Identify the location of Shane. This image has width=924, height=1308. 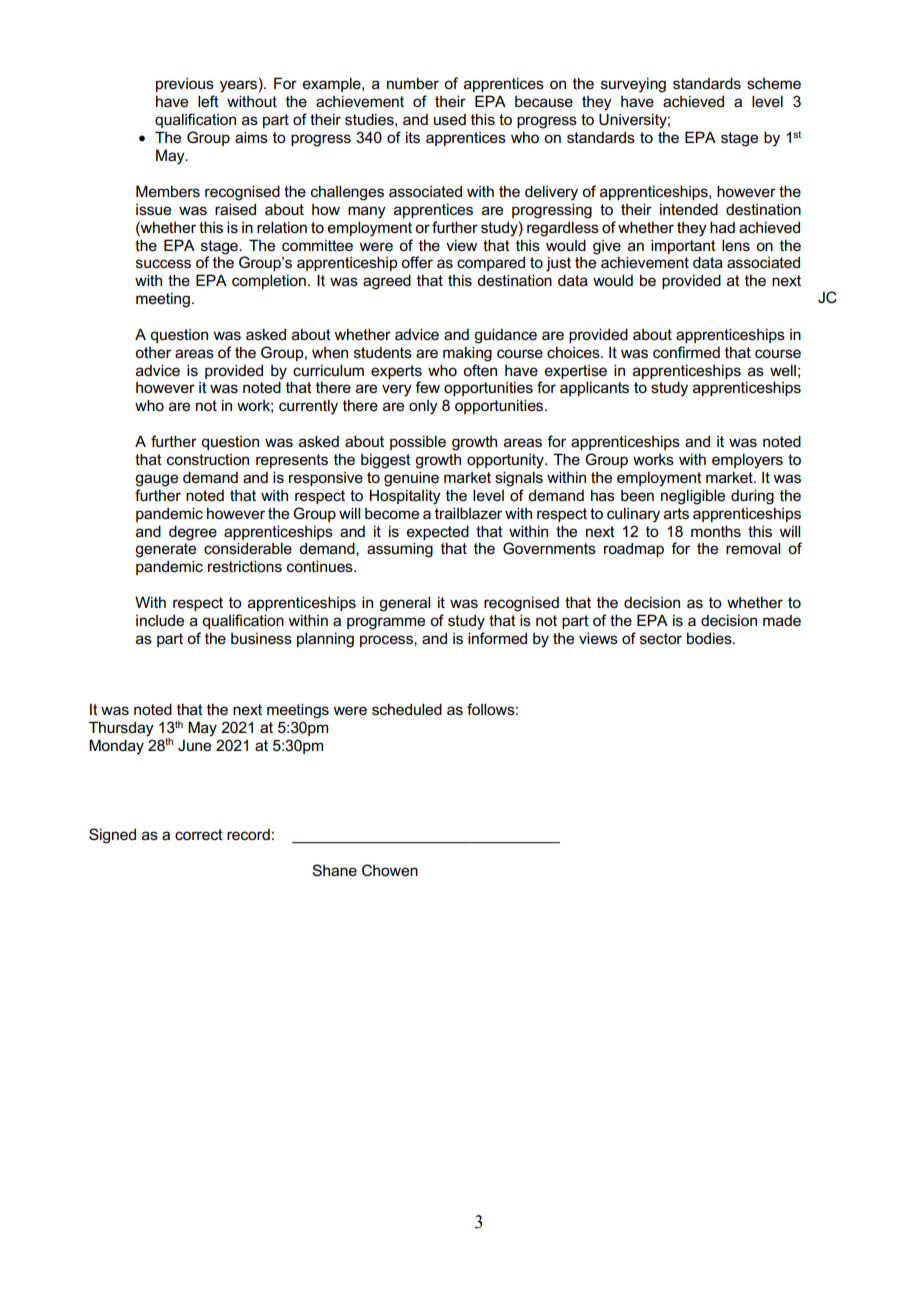
(334, 870).
